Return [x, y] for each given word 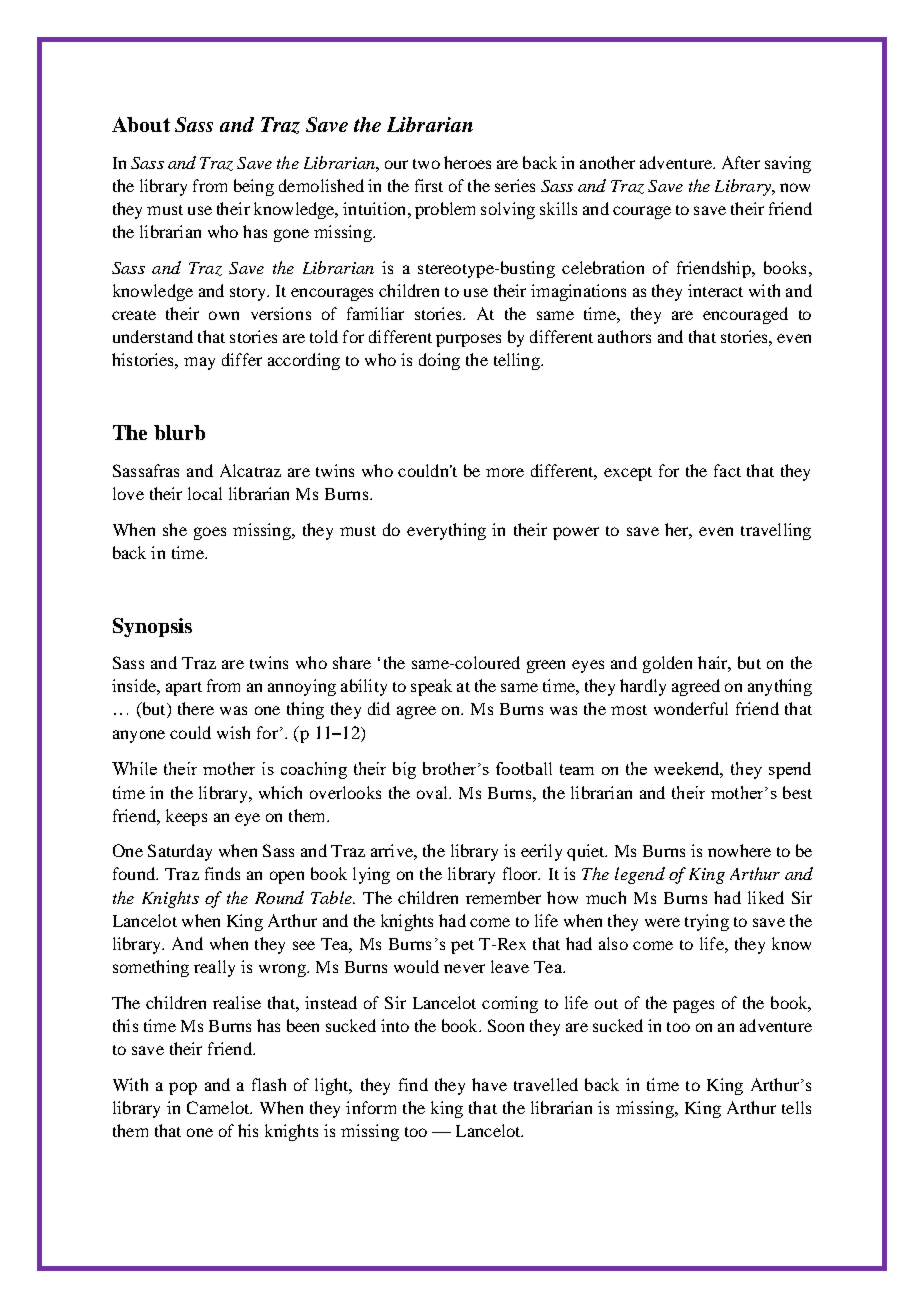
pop [183, 1088]
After [741, 162]
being [254, 187]
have [489, 1084]
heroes [467, 162]
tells [796, 1107]
